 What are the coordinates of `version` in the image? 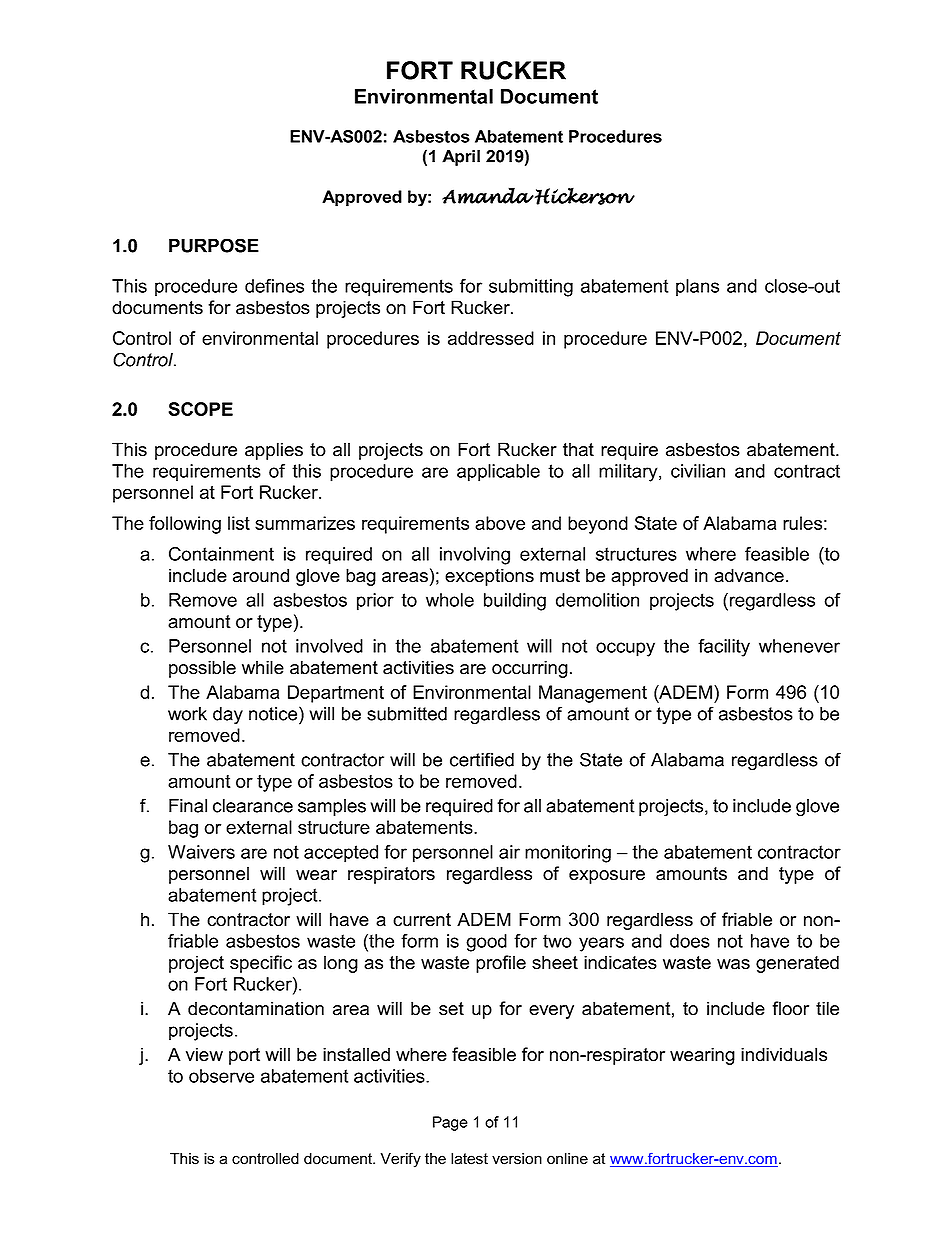 It's located at (517, 1159).
